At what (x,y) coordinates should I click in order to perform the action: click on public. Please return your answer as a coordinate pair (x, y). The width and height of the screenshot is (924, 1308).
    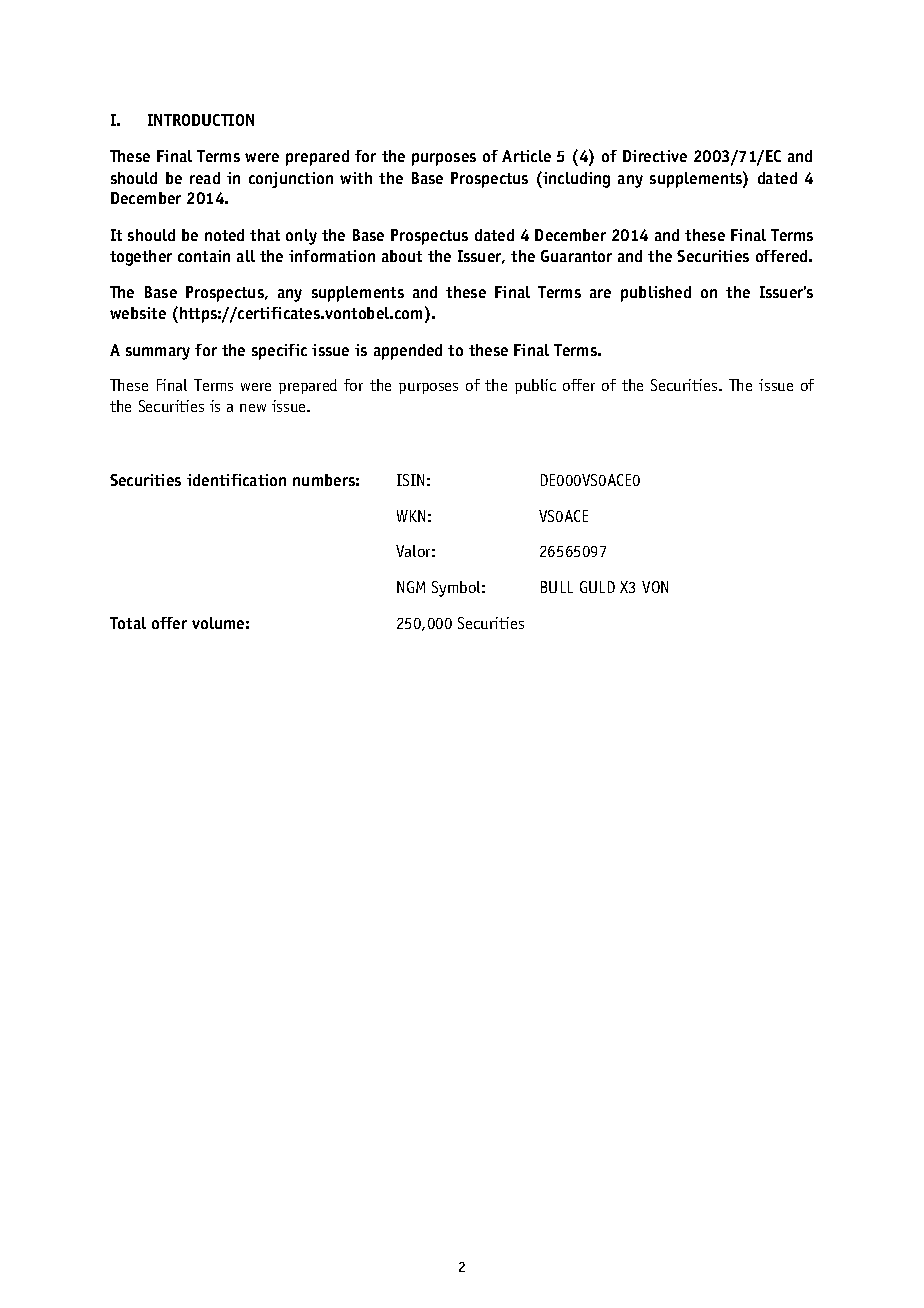
    Looking at the image, I should click on (535, 386).
